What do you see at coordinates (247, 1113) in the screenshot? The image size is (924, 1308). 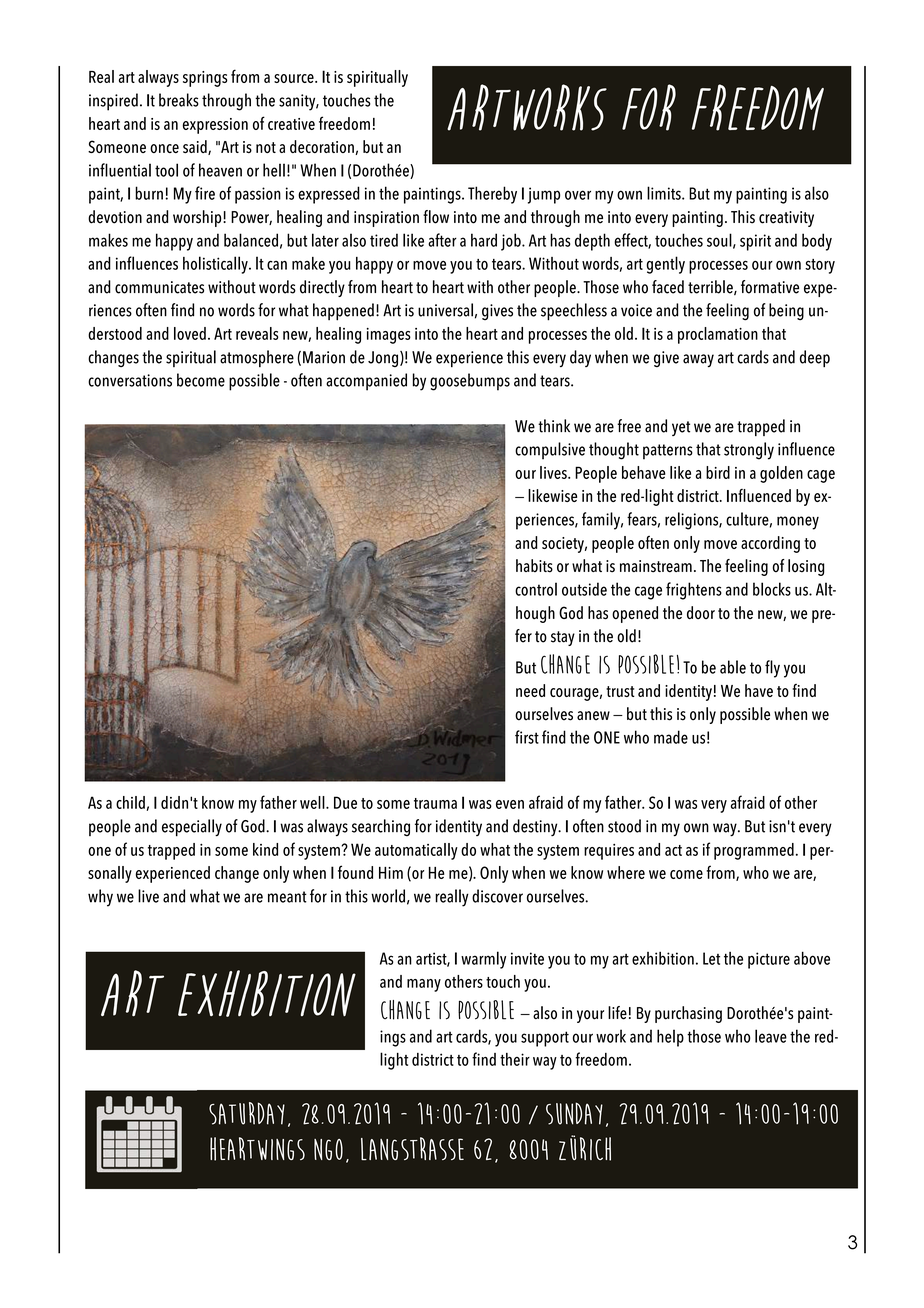 I see `Saturday` at bounding box center [247, 1113].
